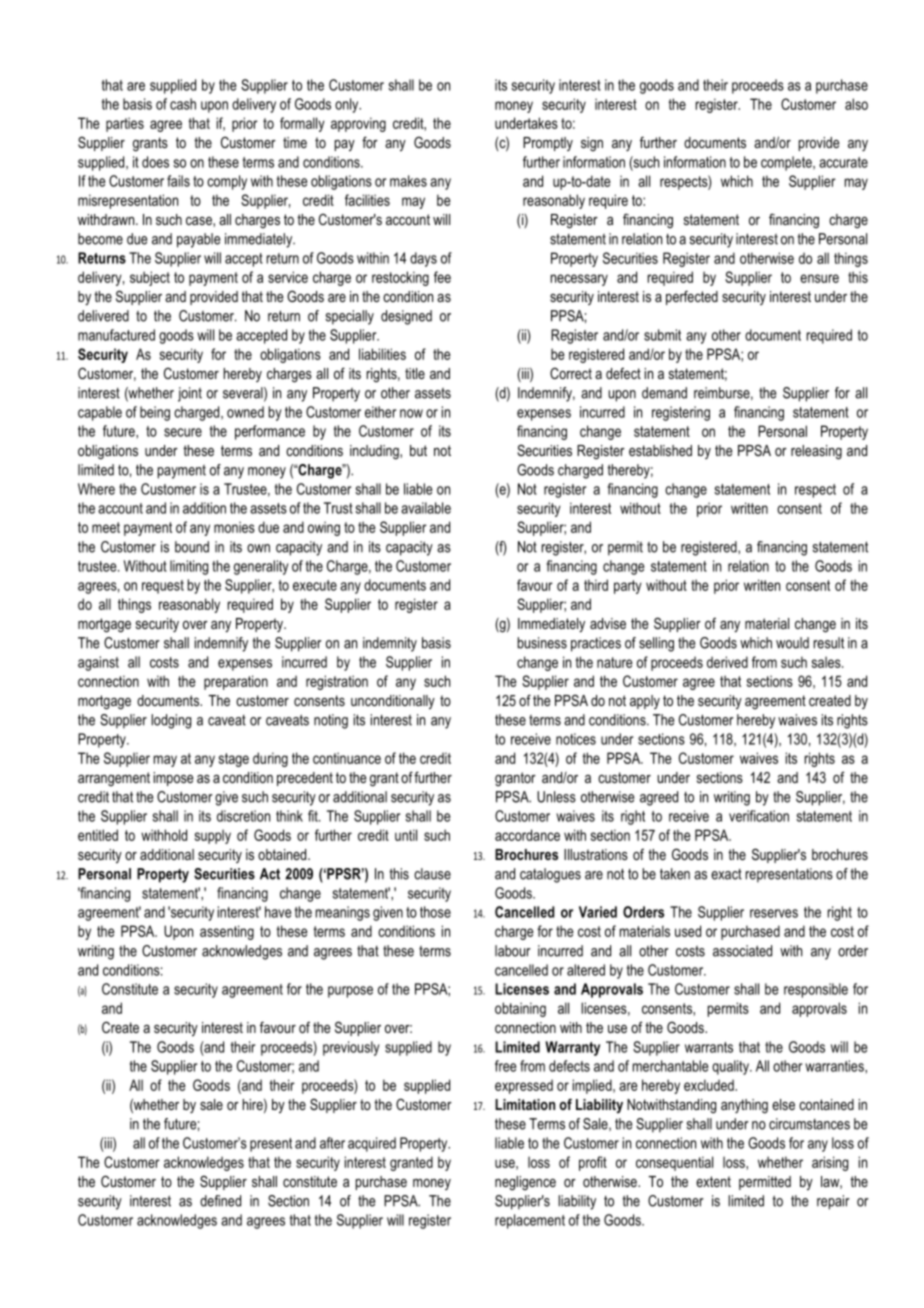 The width and height of the page is (924, 1308). I want to click on cash, so click(183, 104).
